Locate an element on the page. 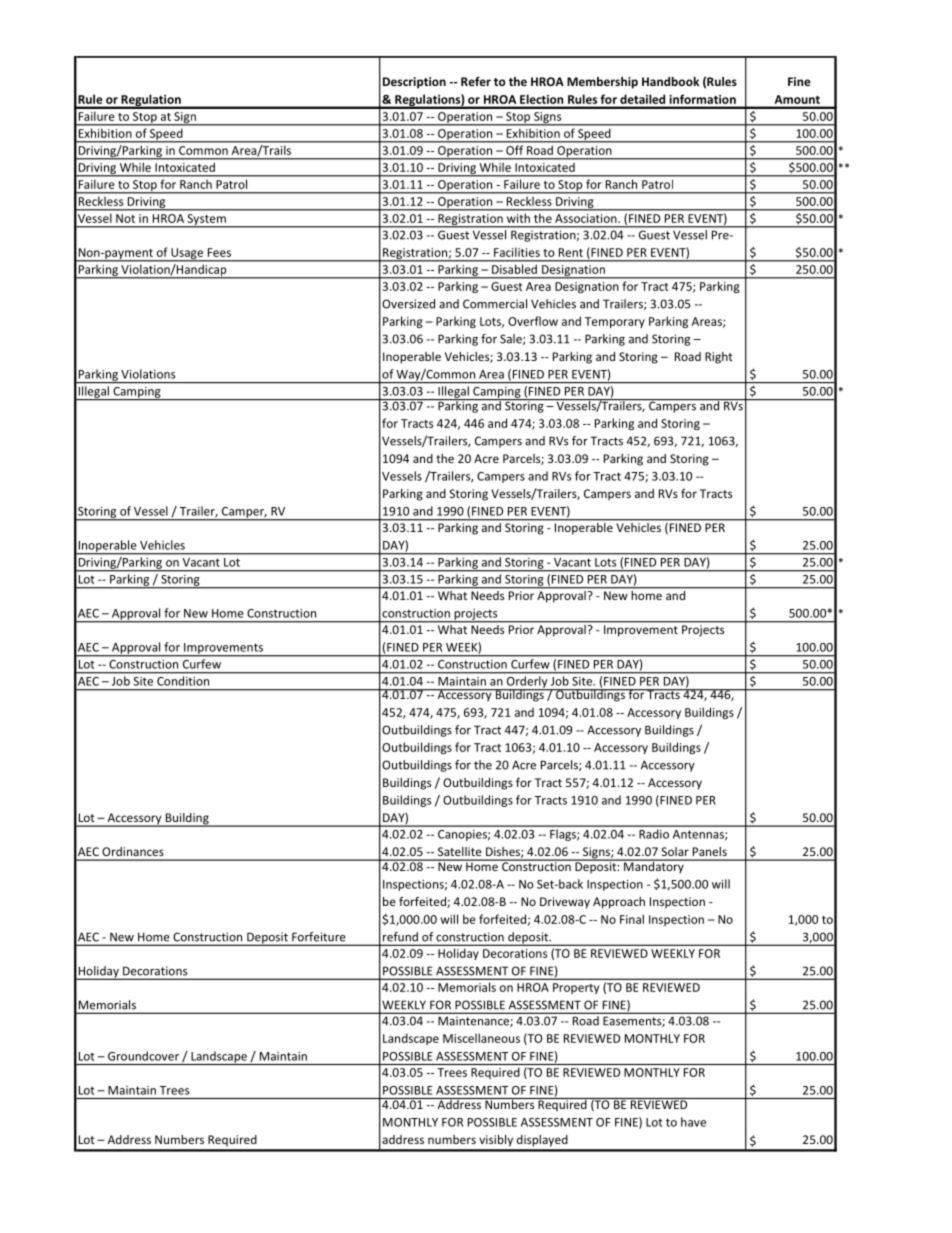 This page has height=1233, width=952. Refer is located at coordinates (476, 81).
